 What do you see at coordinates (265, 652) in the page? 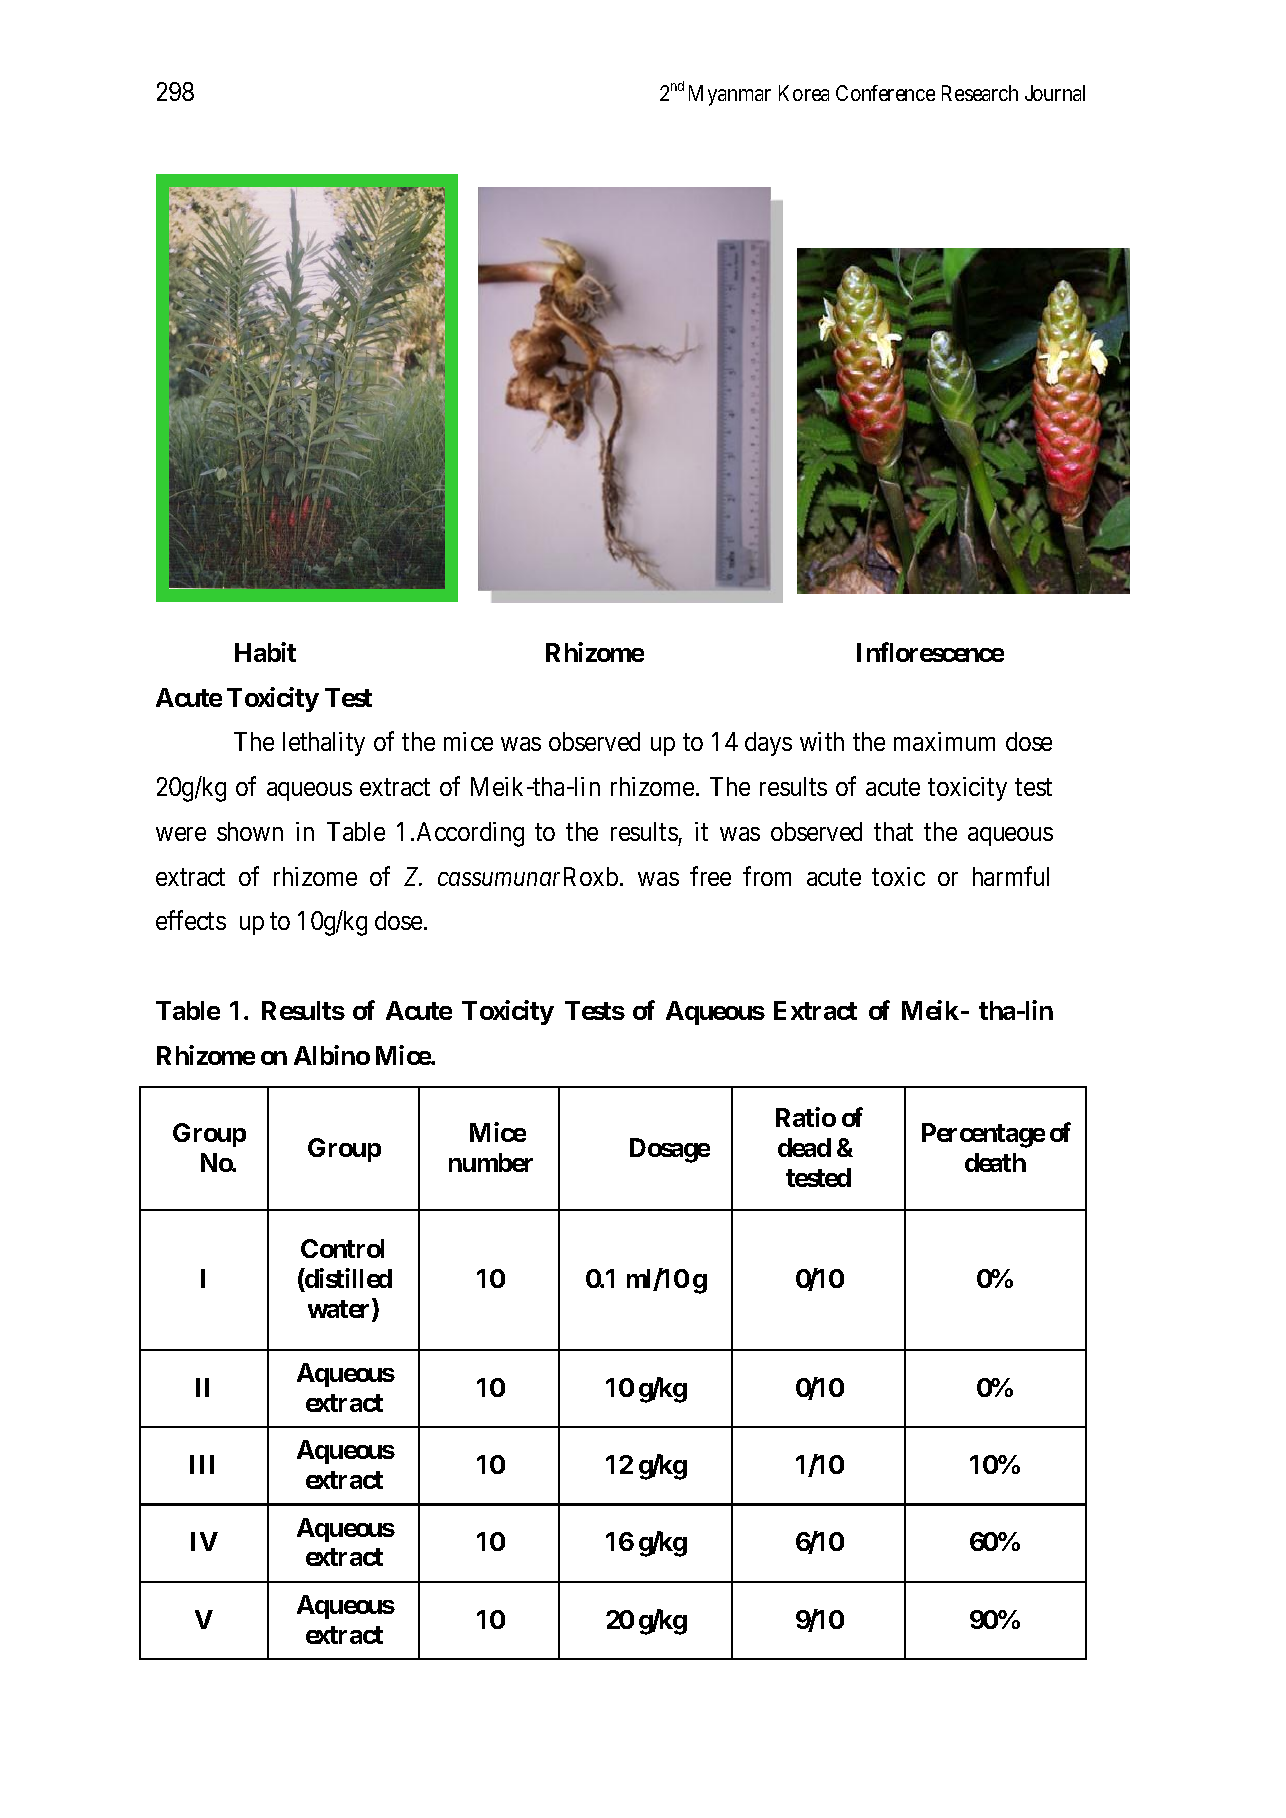
I see `Habit` at bounding box center [265, 652].
